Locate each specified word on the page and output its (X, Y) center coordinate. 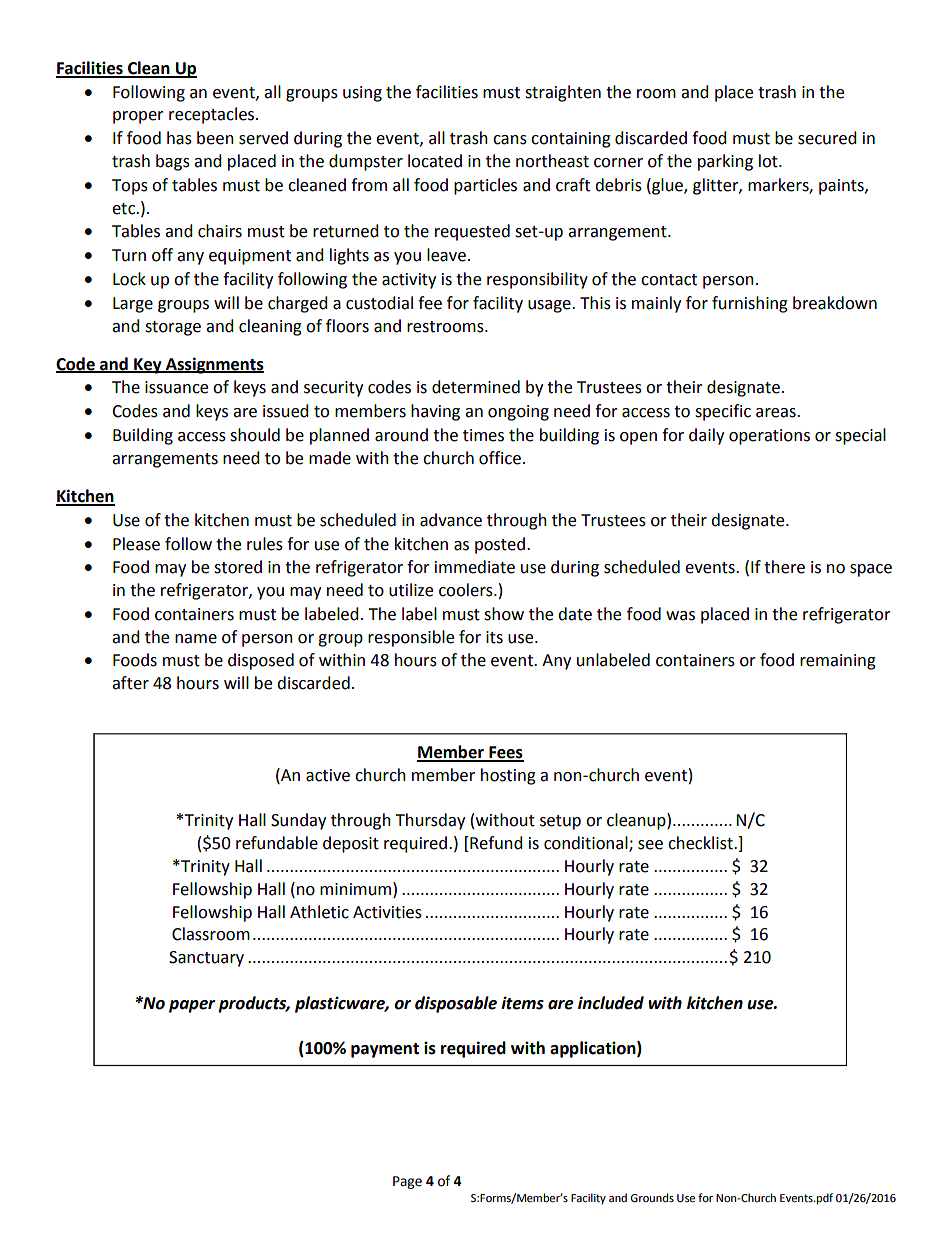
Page (407, 1182)
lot (769, 161)
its (494, 637)
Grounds (652, 1198)
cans (510, 140)
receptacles (213, 115)
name (196, 639)
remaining (838, 662)
